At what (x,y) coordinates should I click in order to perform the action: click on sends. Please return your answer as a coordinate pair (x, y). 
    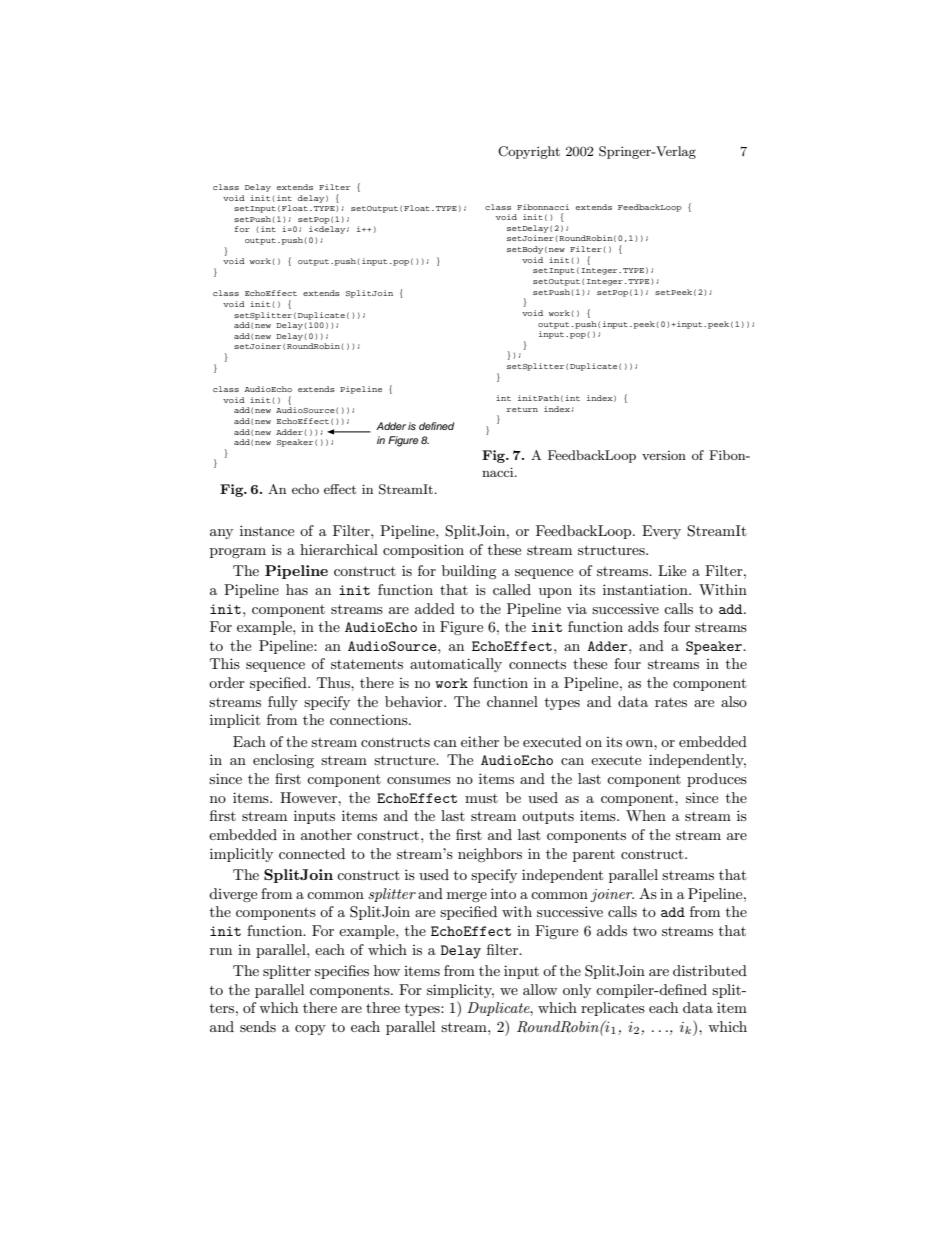
    Looking at the image, I should click on (258, 1026).
